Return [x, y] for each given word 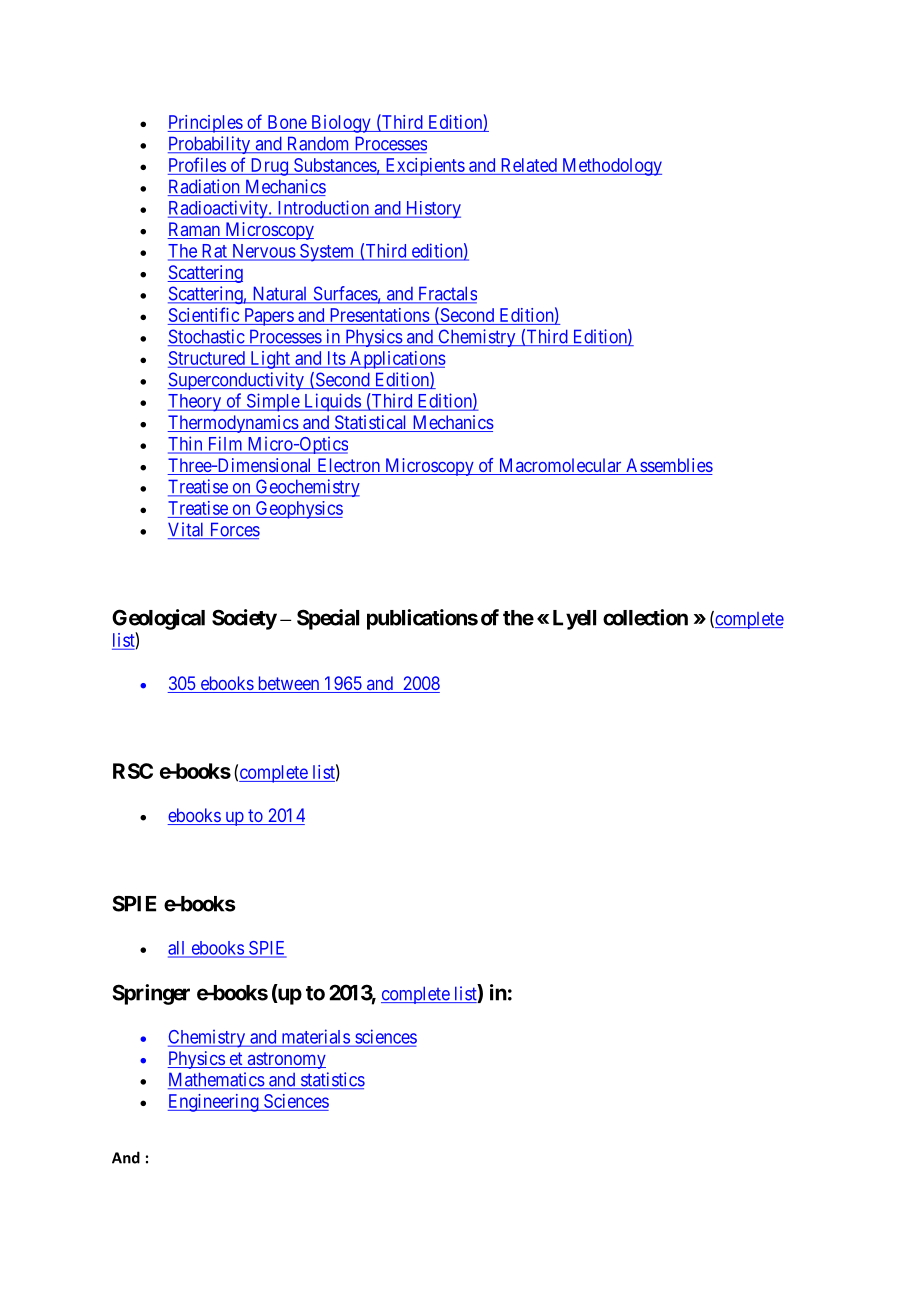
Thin [186, 444]
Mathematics [216, 1080]
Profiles [197, 164]
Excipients [424, 167]
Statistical [371, 423]
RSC [133, 771]
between [288, 684]
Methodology [610, 167]
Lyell [574, 620]
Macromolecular [560, 466]
